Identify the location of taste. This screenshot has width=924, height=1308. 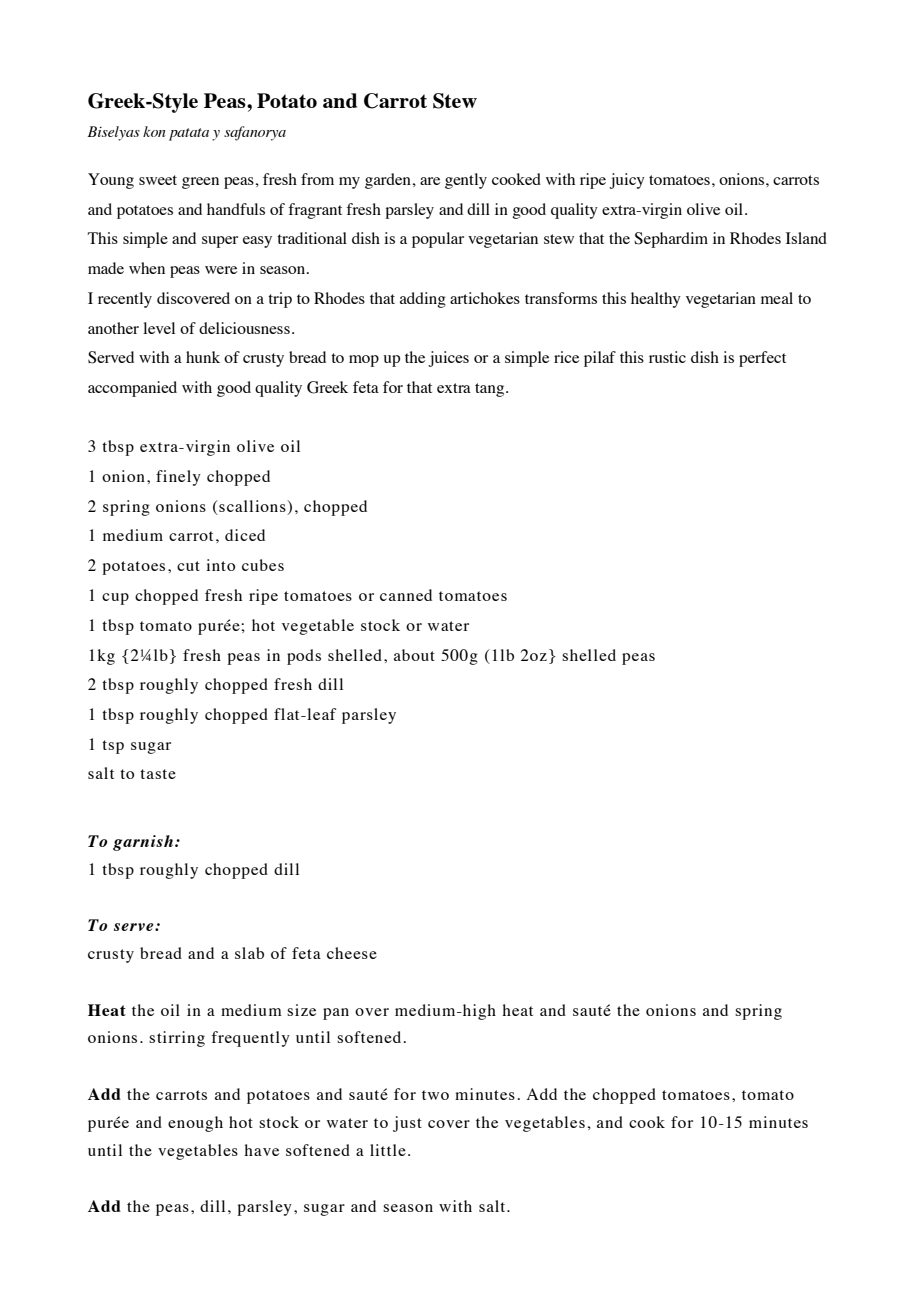
(158, 774).
